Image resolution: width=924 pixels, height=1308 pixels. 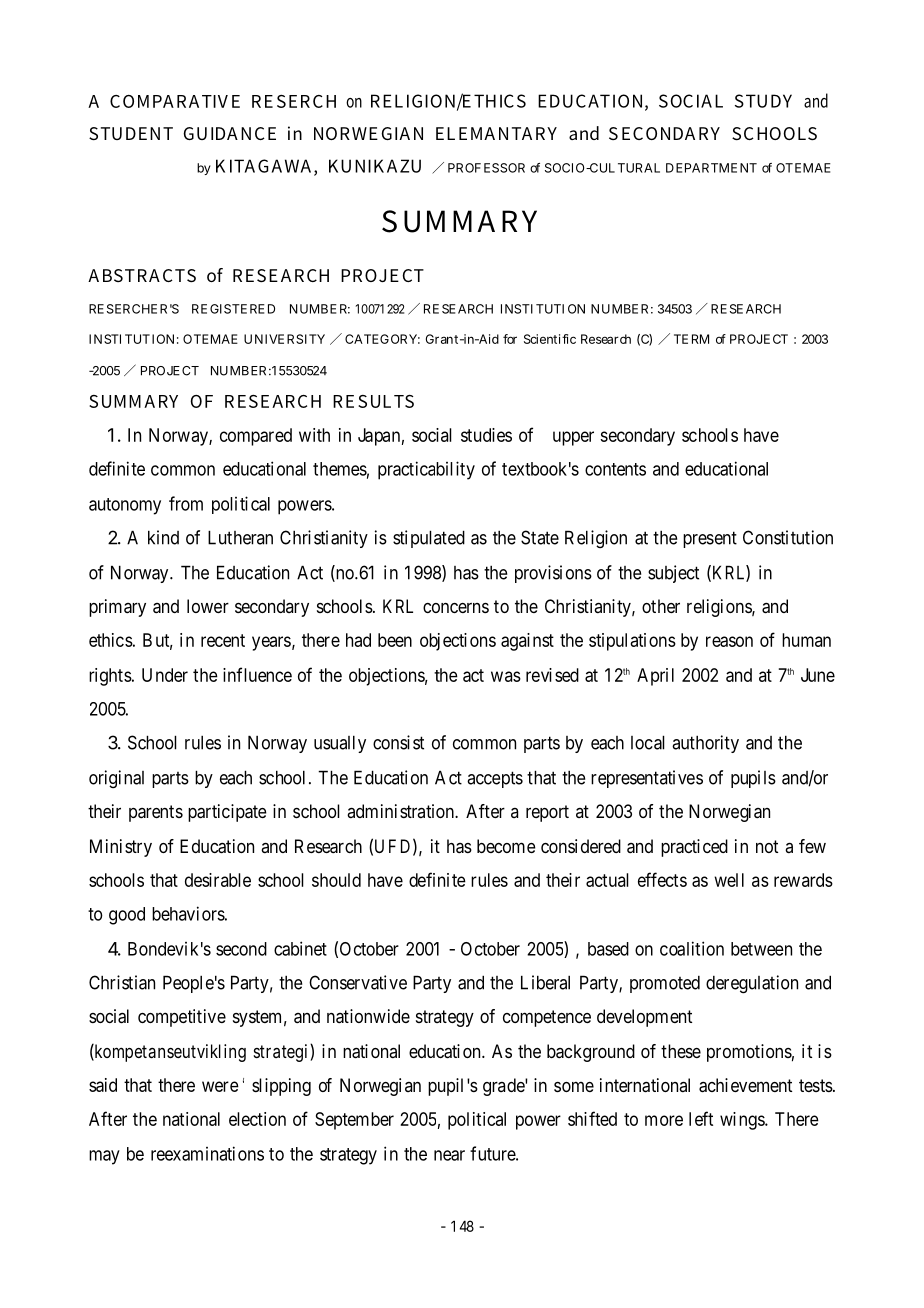 What do you see at coordinates (220, 1086) in the document?
I see `were` at bounding box center [220, 1086].
